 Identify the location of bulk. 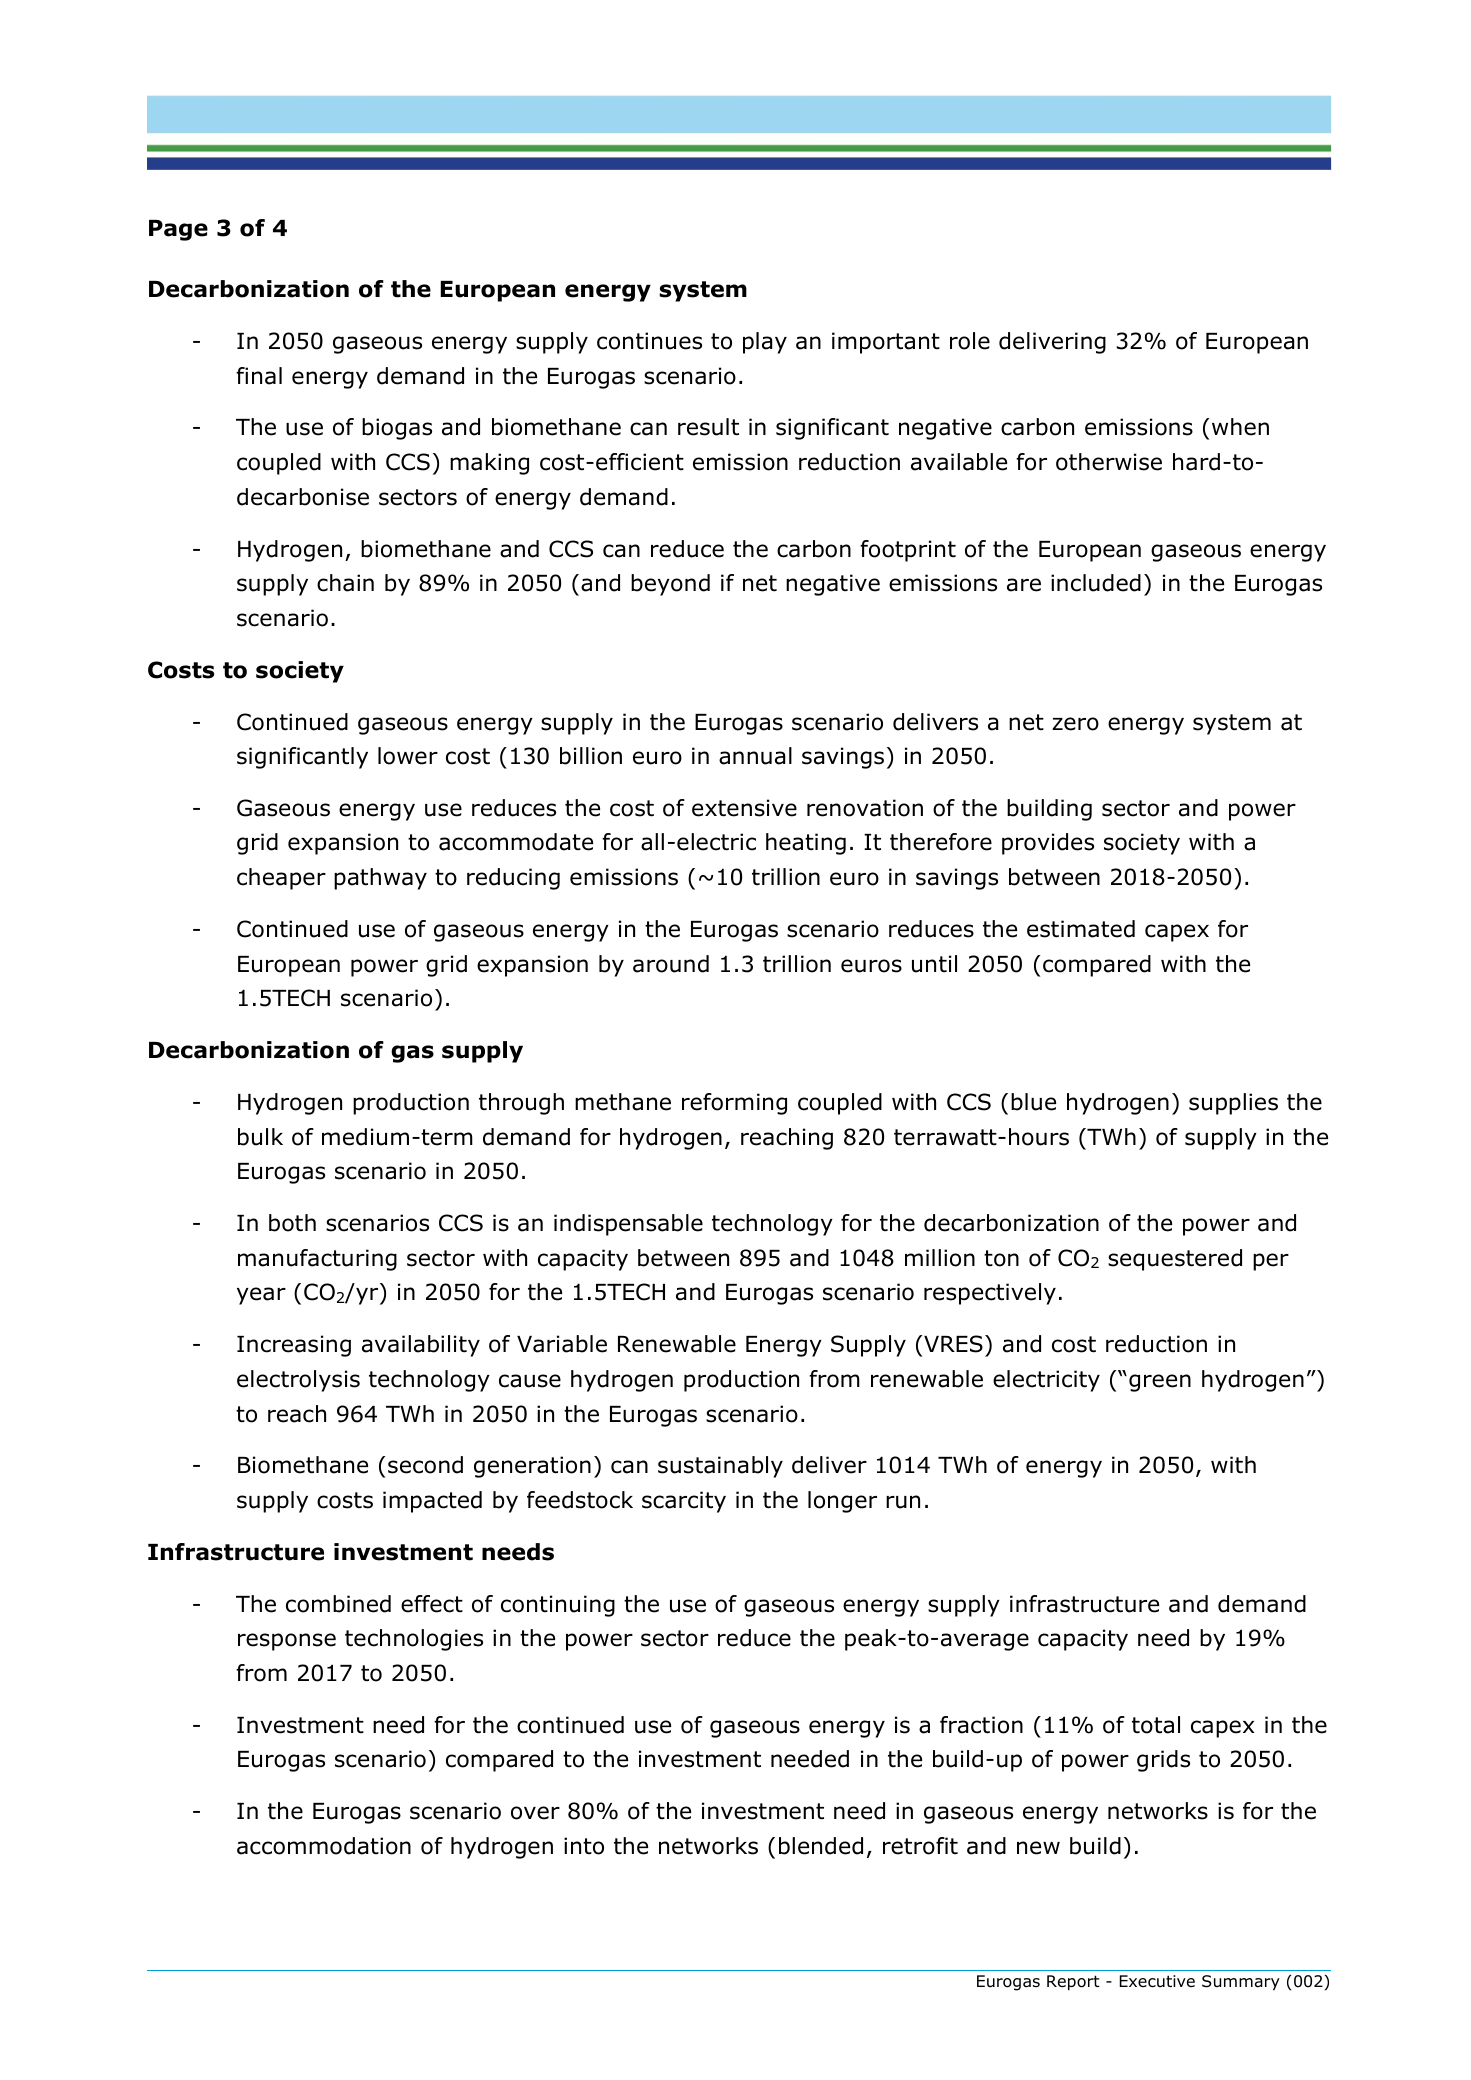
(260, 1137).
